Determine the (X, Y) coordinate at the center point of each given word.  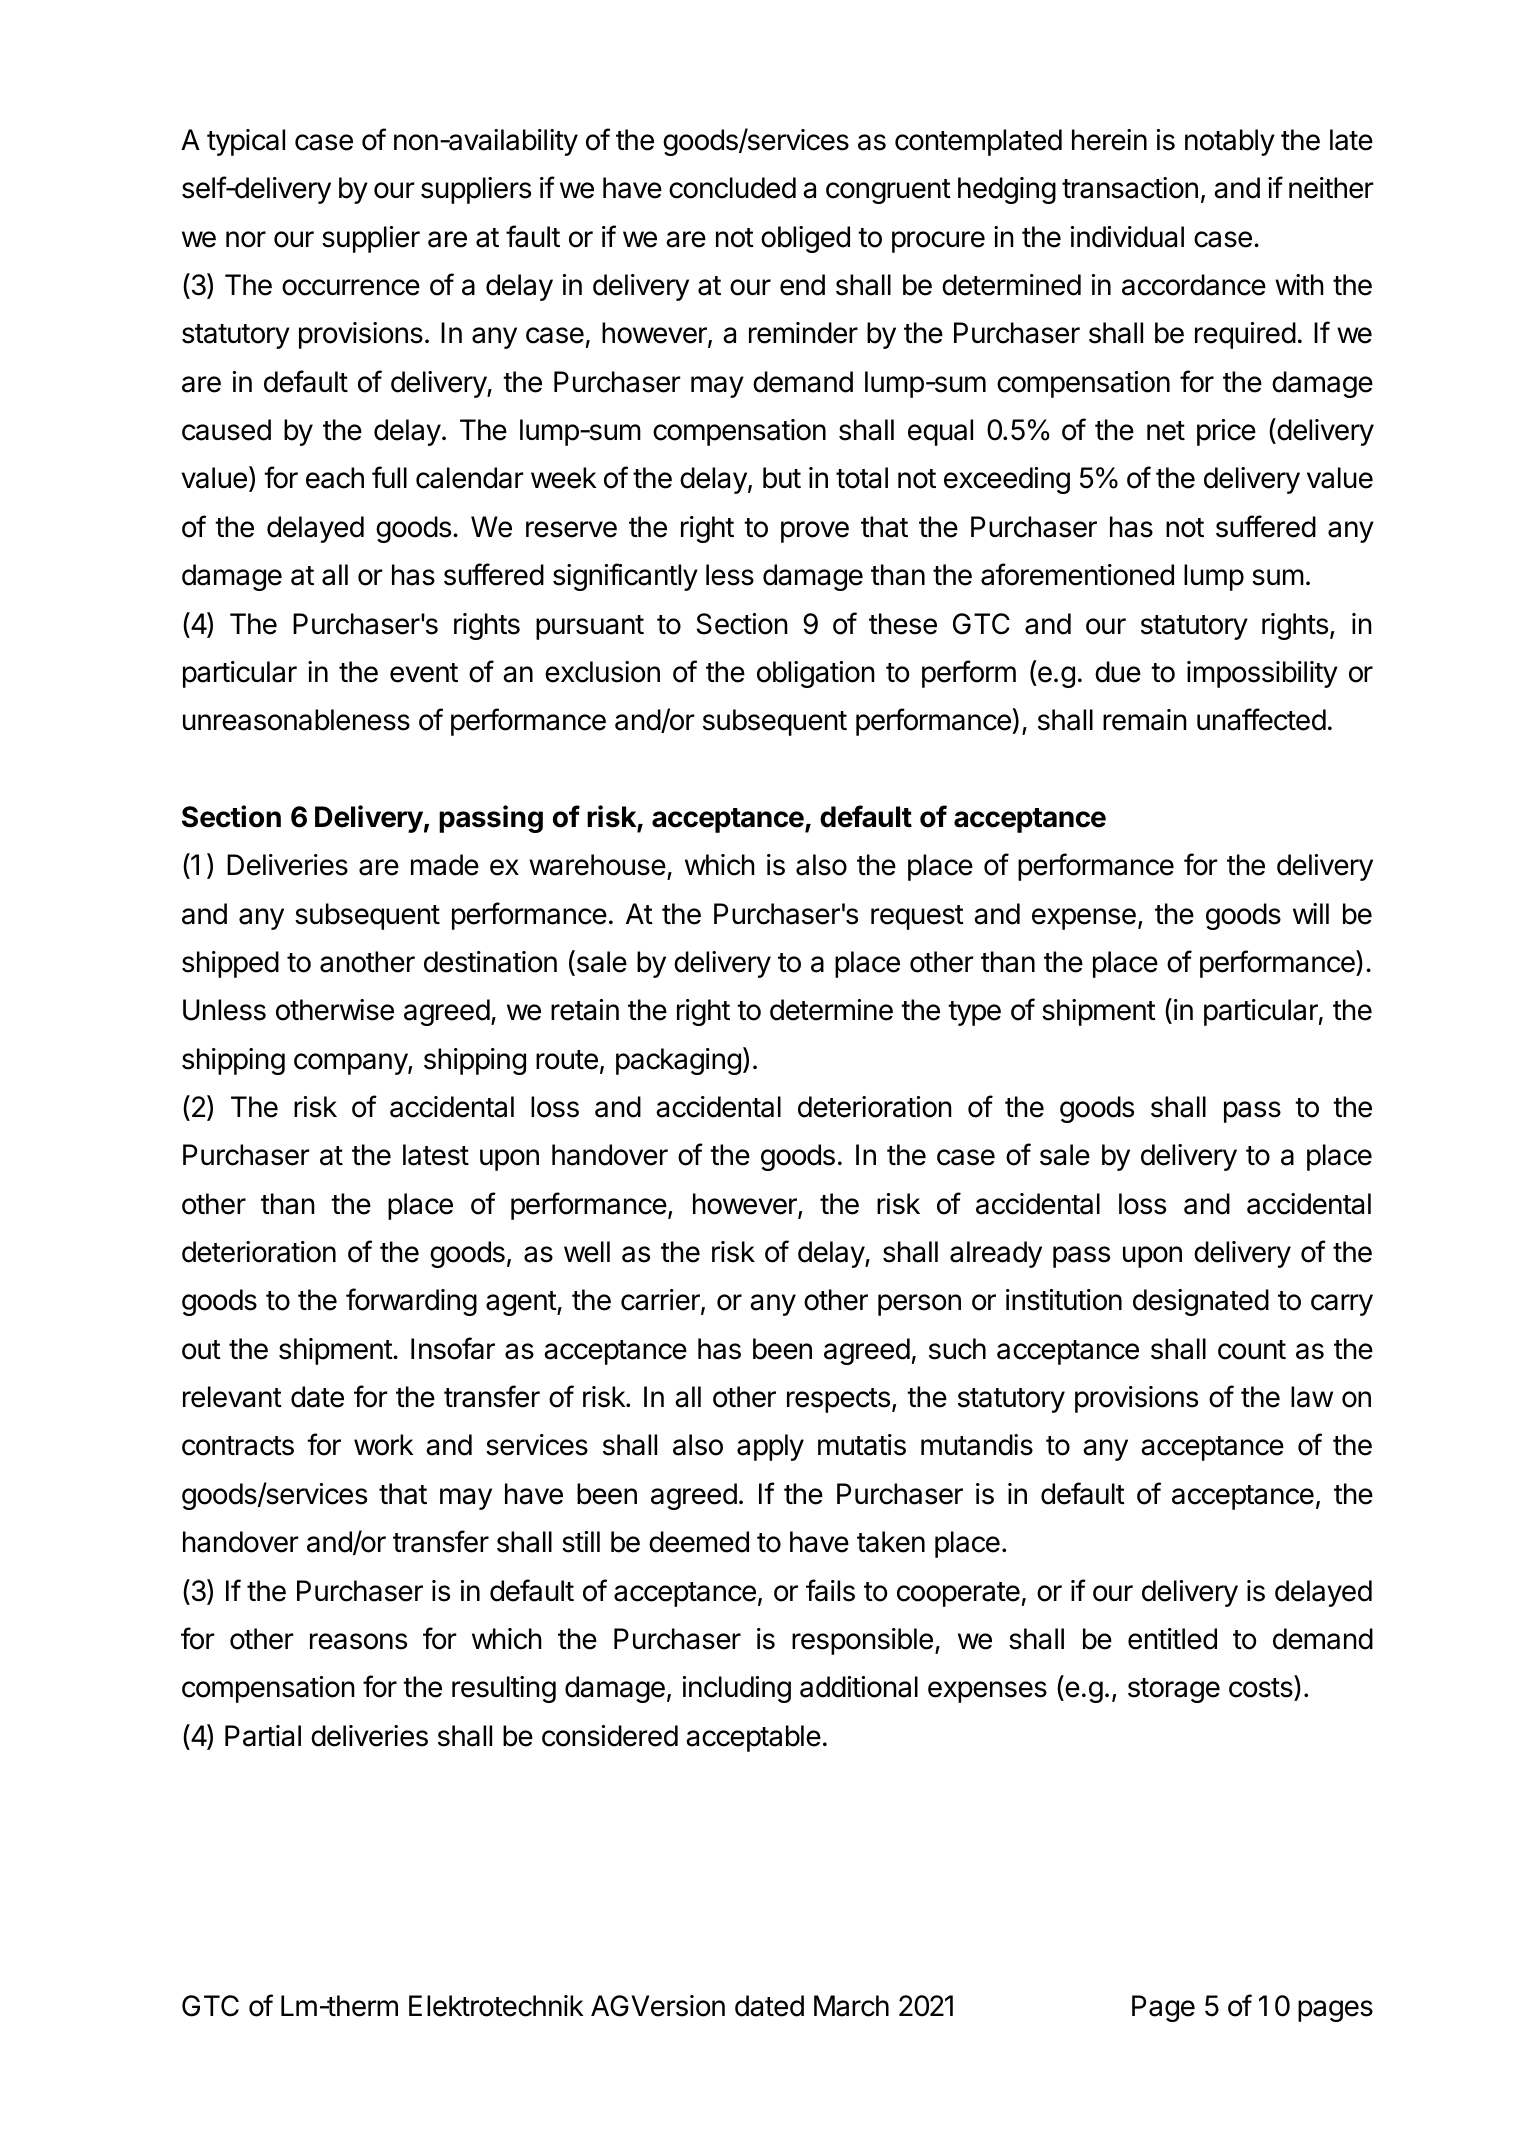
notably (1230, 142)
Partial (263, 1736)
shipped (230, 964)
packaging (678, 1061)
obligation (816, 674)
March (851, 2006)
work (384, 1445)
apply (770, 1447)
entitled (1172, 1639)
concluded (732, 188)
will (1311, 913)
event (424, 673)
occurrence (351, 287)
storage (1174, 1690)
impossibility (1262, 674)
